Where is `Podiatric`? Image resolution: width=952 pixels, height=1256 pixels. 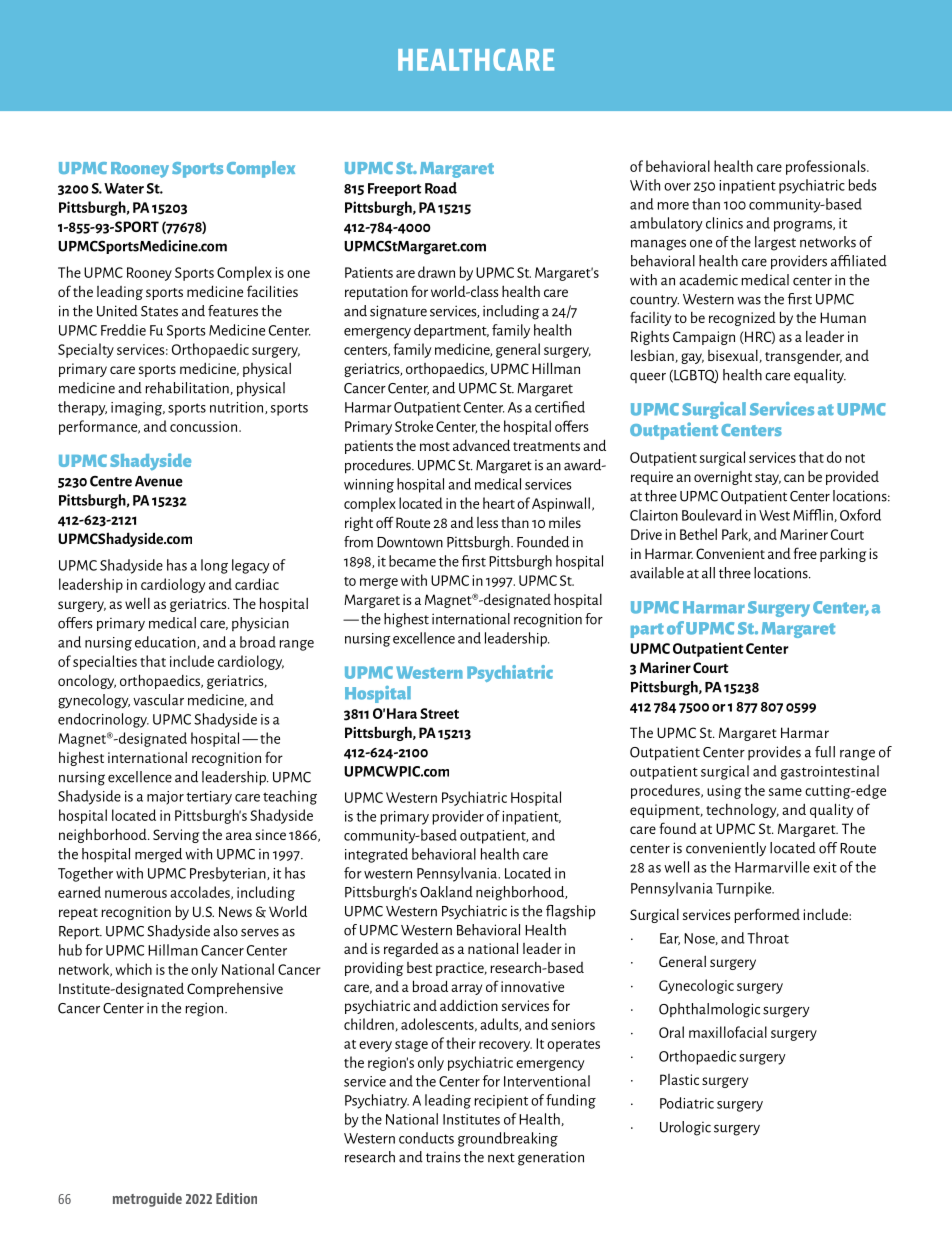 Podiatric is located at coordinates (687, 1103).
